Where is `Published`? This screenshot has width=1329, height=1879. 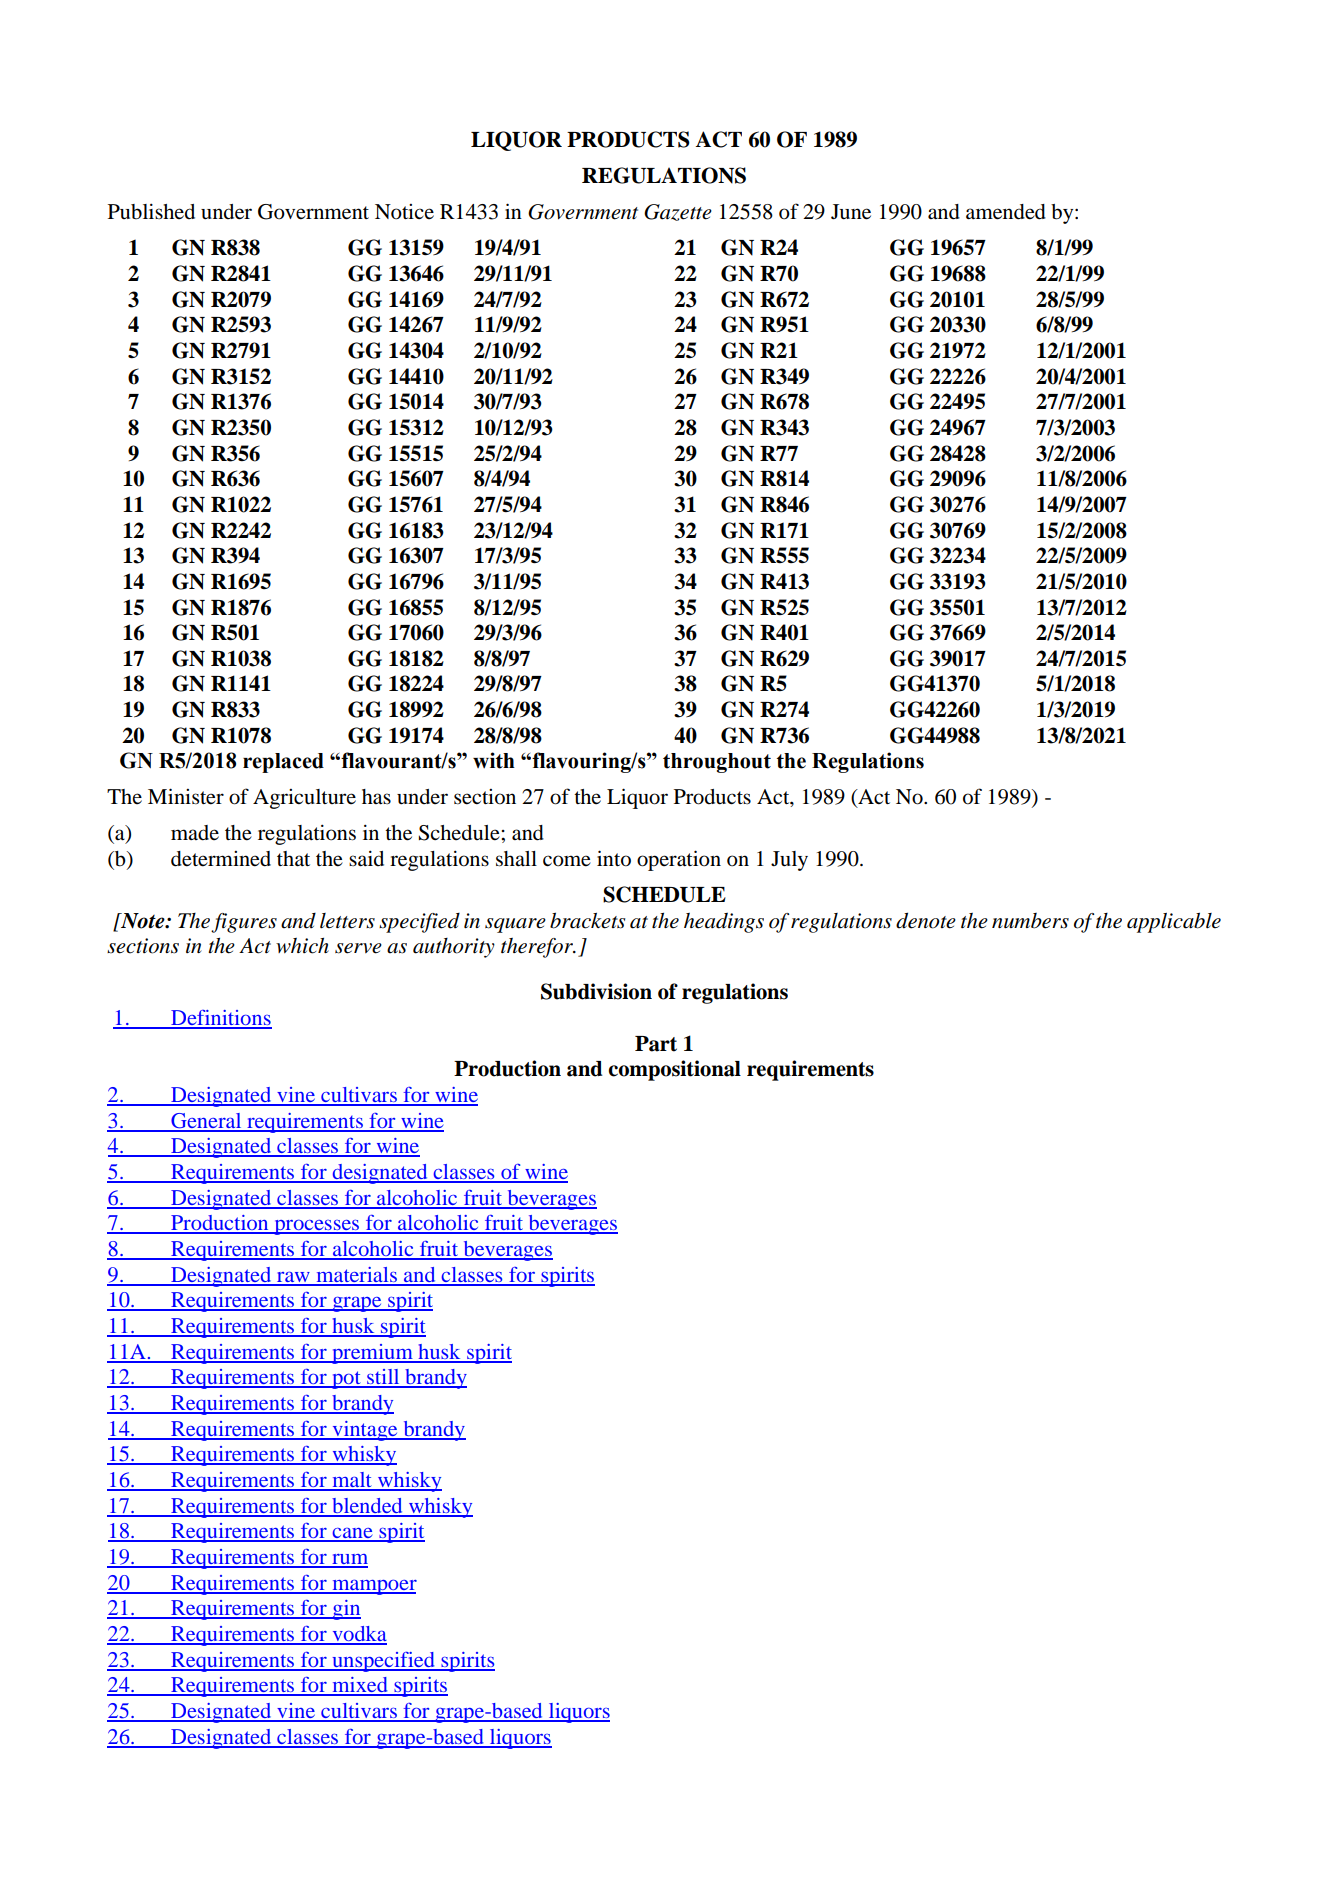 Published is located at coordinates (151, 211).
